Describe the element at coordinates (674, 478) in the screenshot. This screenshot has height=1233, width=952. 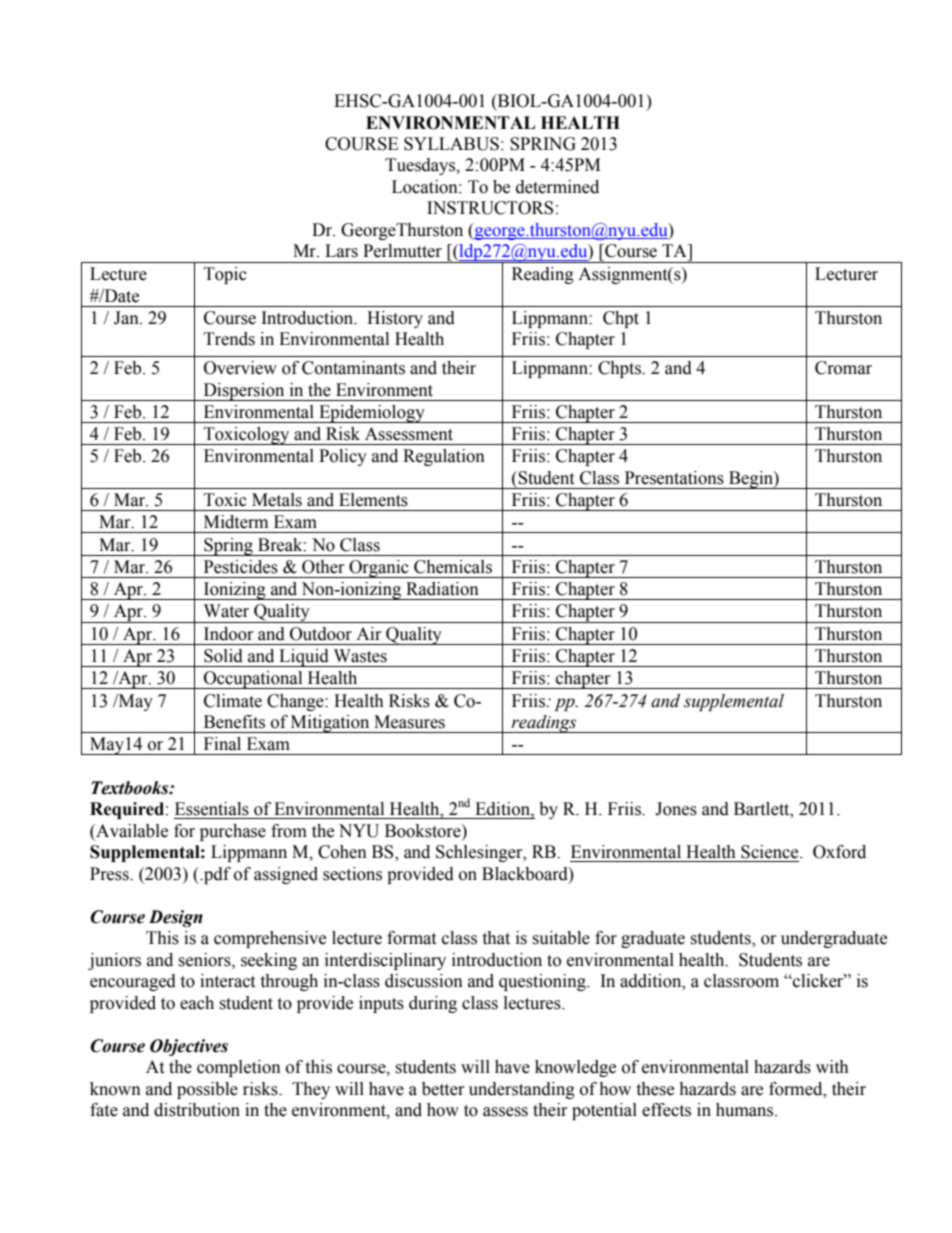
I see `Presentations` at that location.
